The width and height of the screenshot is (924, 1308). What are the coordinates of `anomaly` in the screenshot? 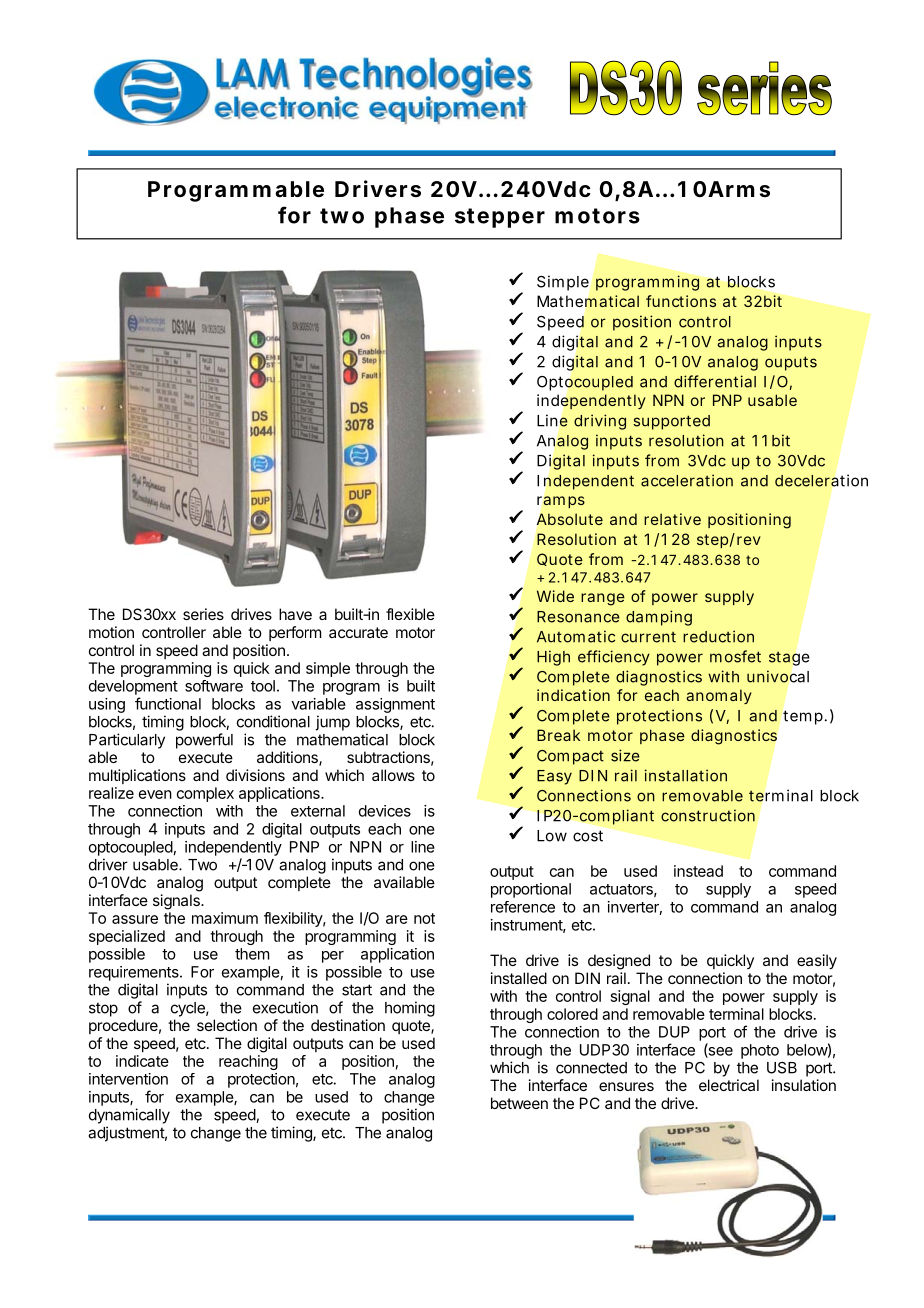 It's located at (719, 696).
